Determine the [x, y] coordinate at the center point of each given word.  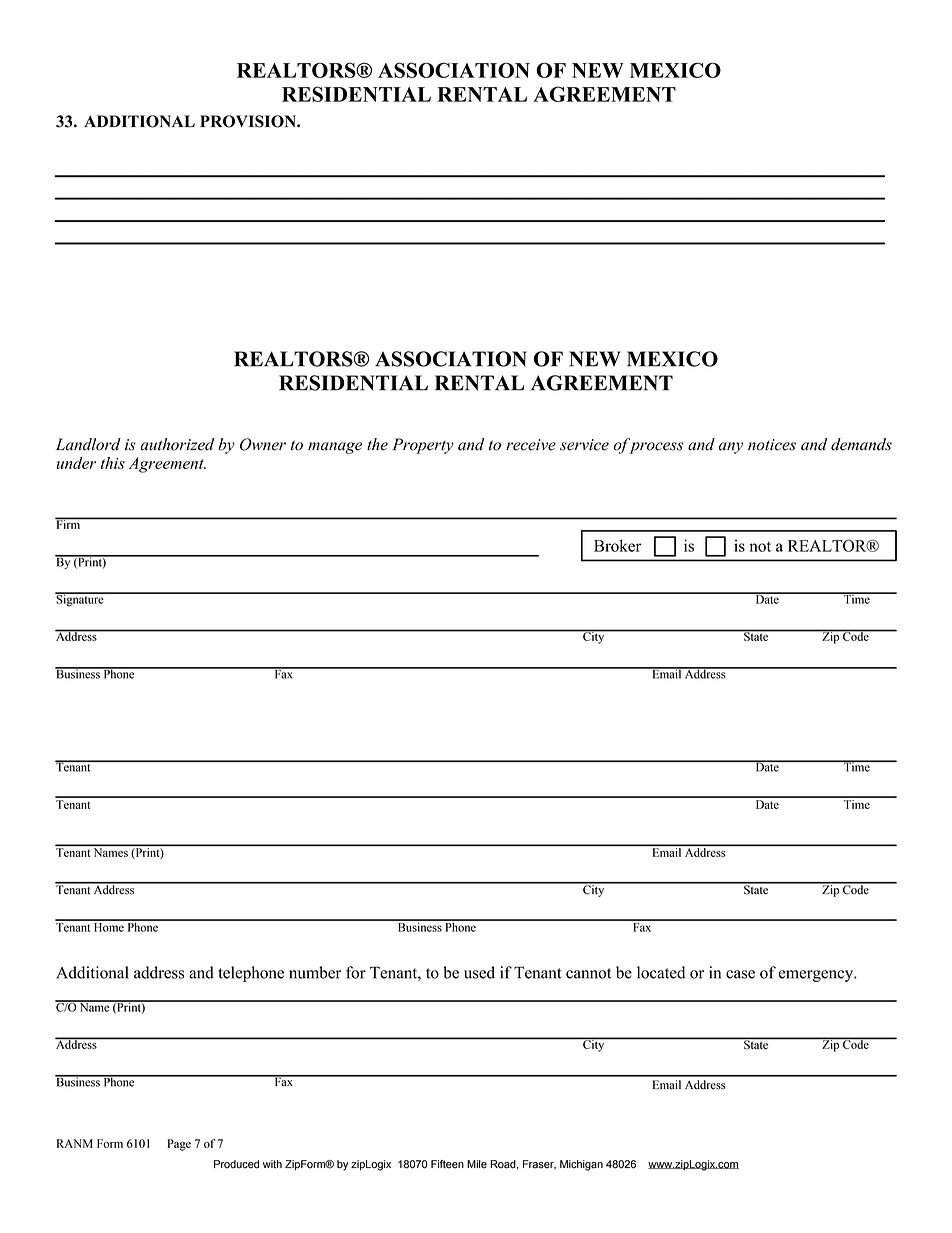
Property [423, 446]
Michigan [581, 1165]
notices [772, 445]
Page [179, 1145]
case [740, 974]
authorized [177, 444]
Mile [477, 1164]
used [479, 972]
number [315, 972]
